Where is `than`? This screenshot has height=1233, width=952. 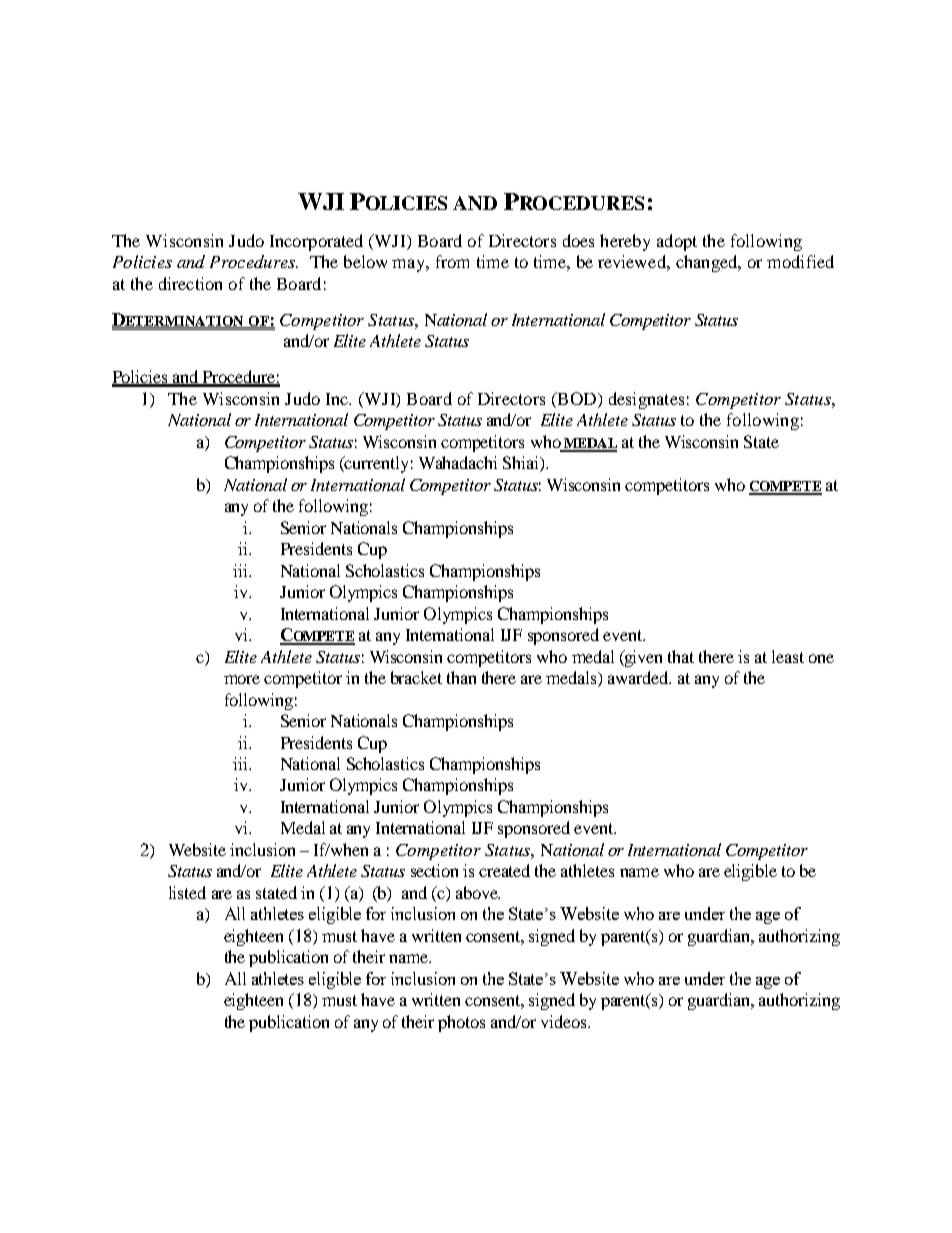
than is located at coordinates (461, 677).
